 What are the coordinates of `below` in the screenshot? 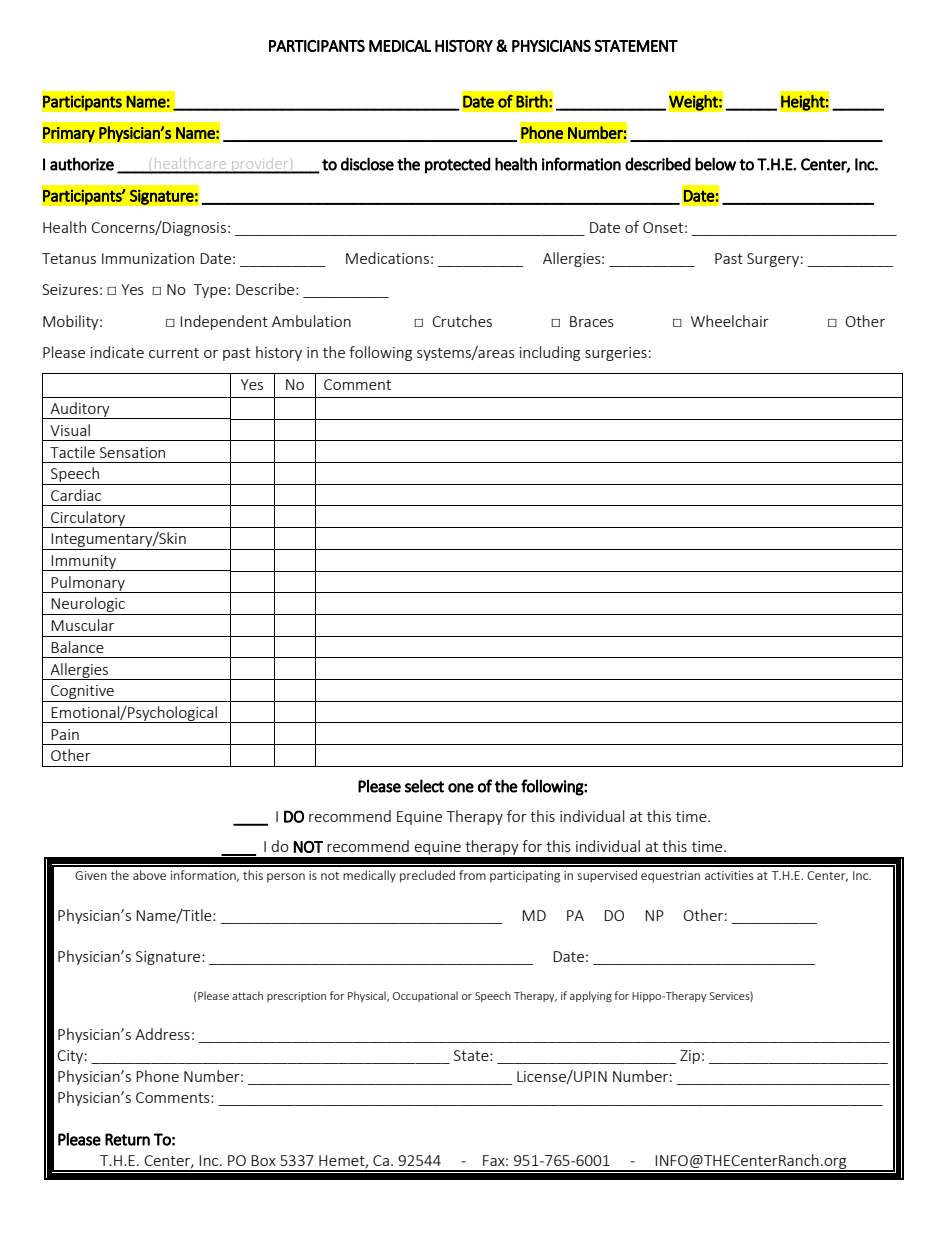 It's located at (715, 164).
